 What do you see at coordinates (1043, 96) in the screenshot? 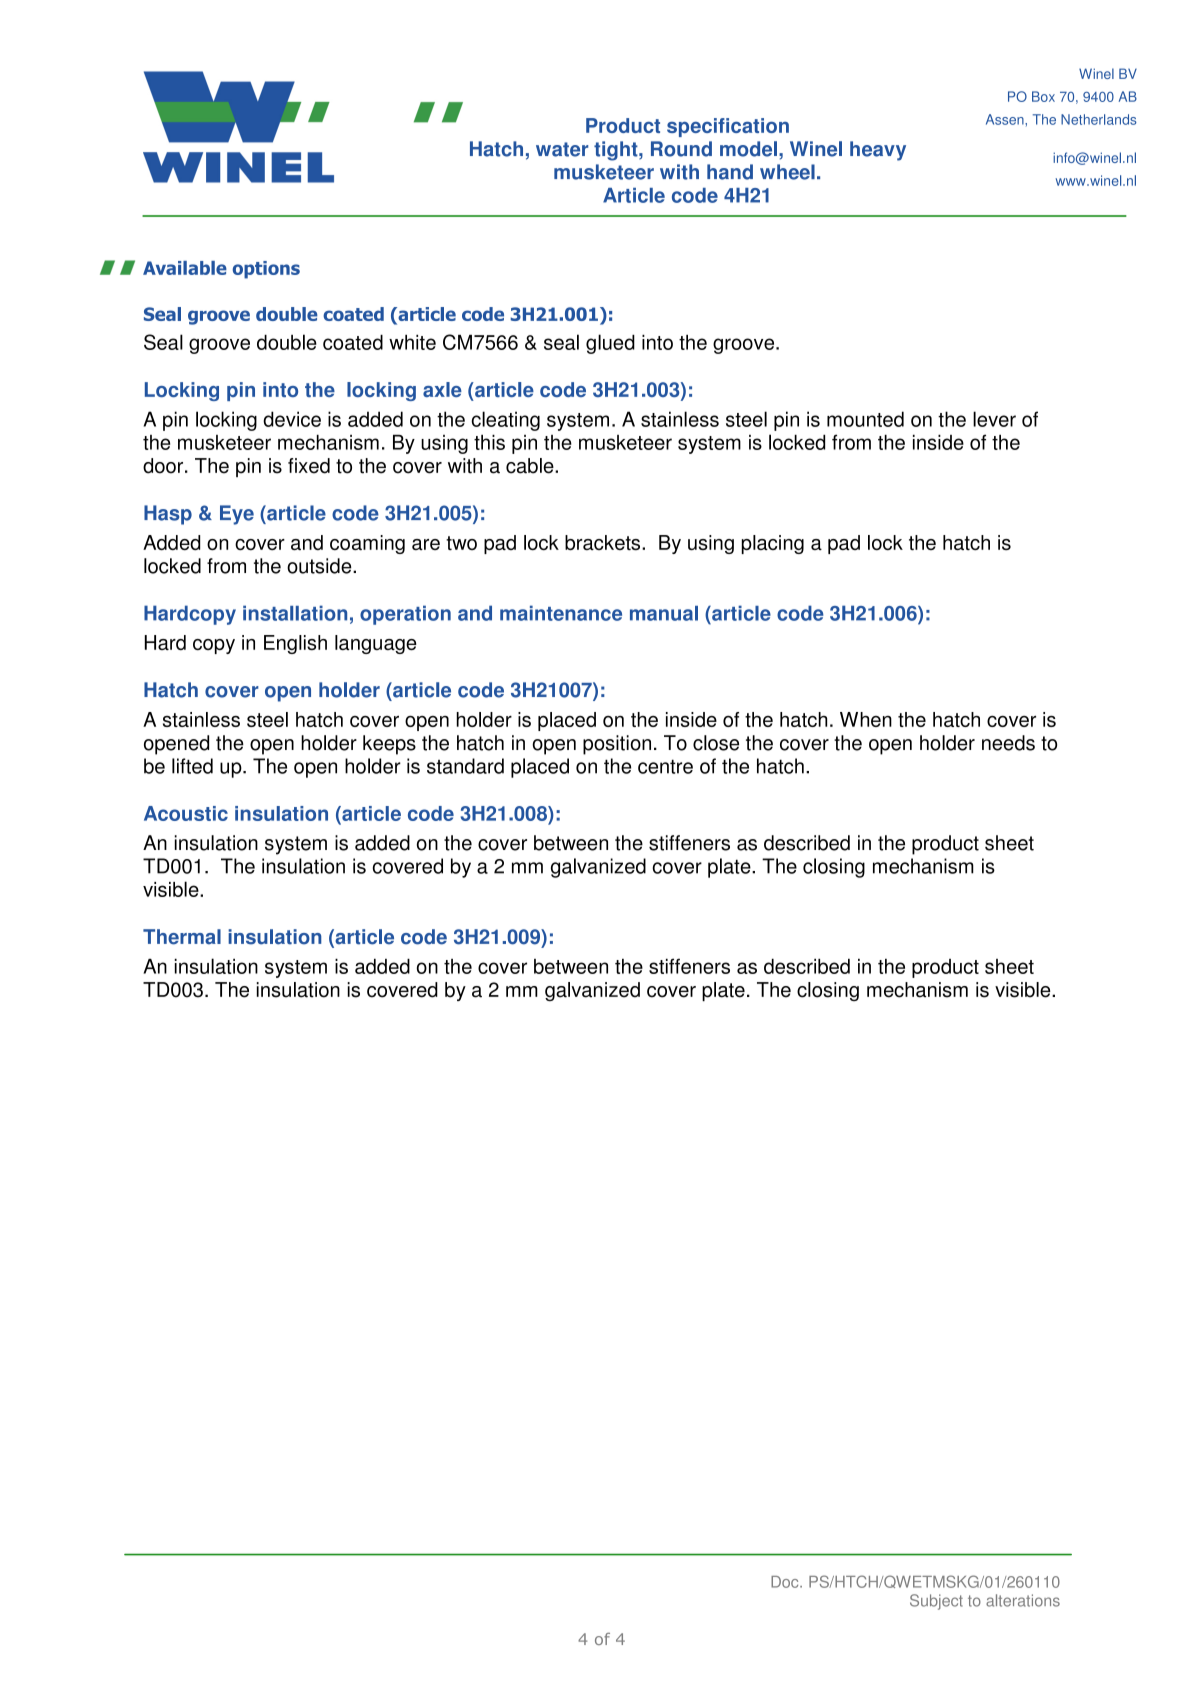
I see `Box` at bounding box center [1043, 96].
